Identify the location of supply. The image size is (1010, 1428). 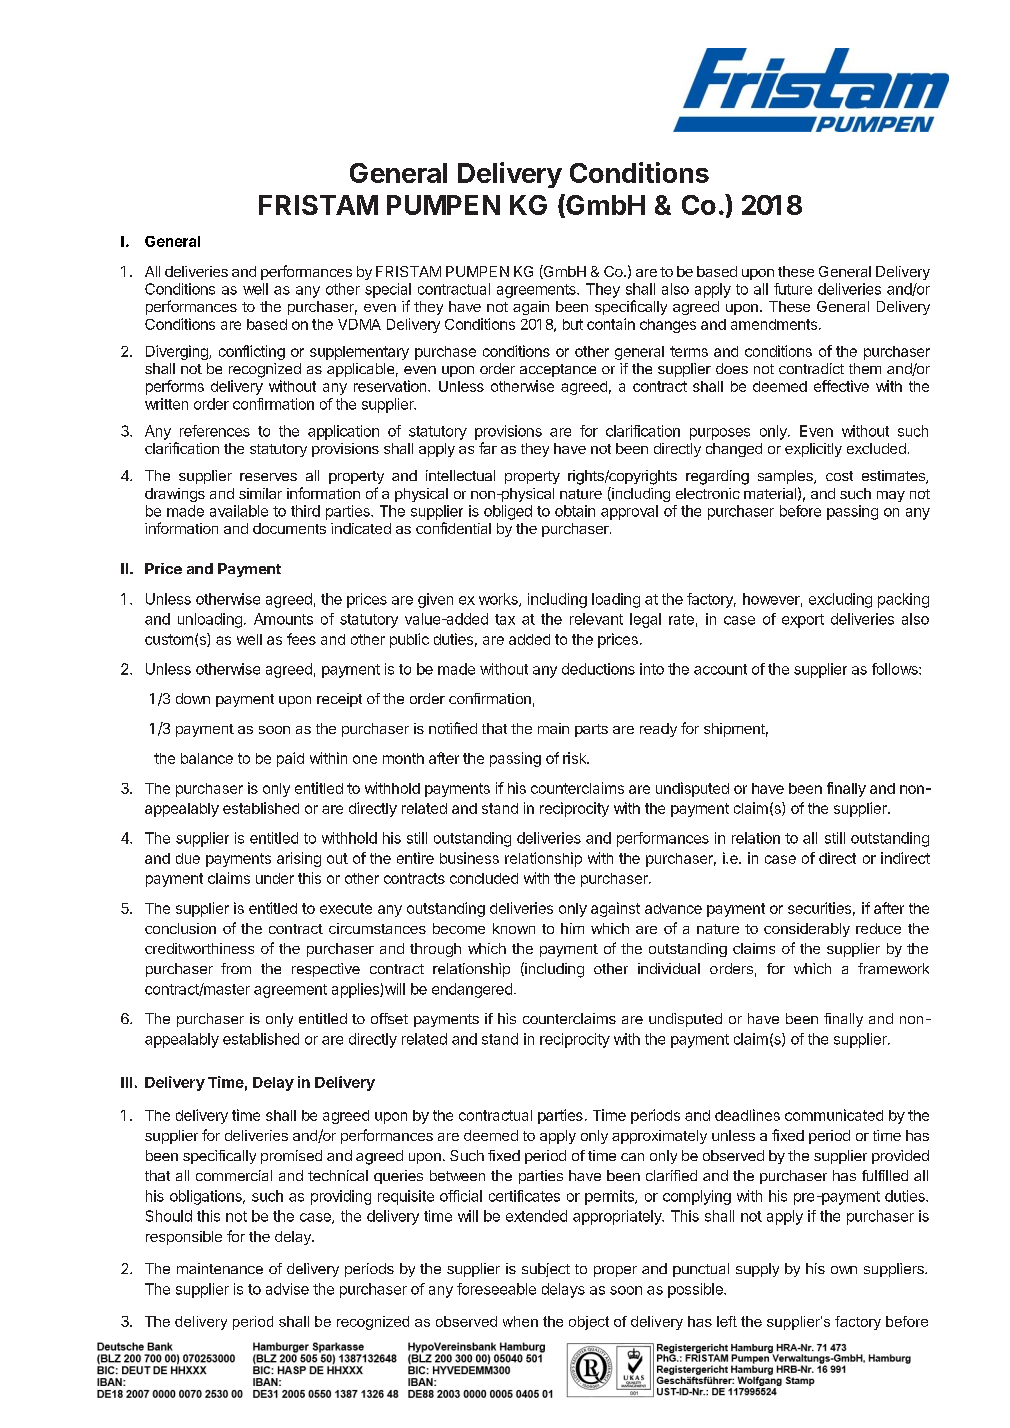
(757, 1270).
